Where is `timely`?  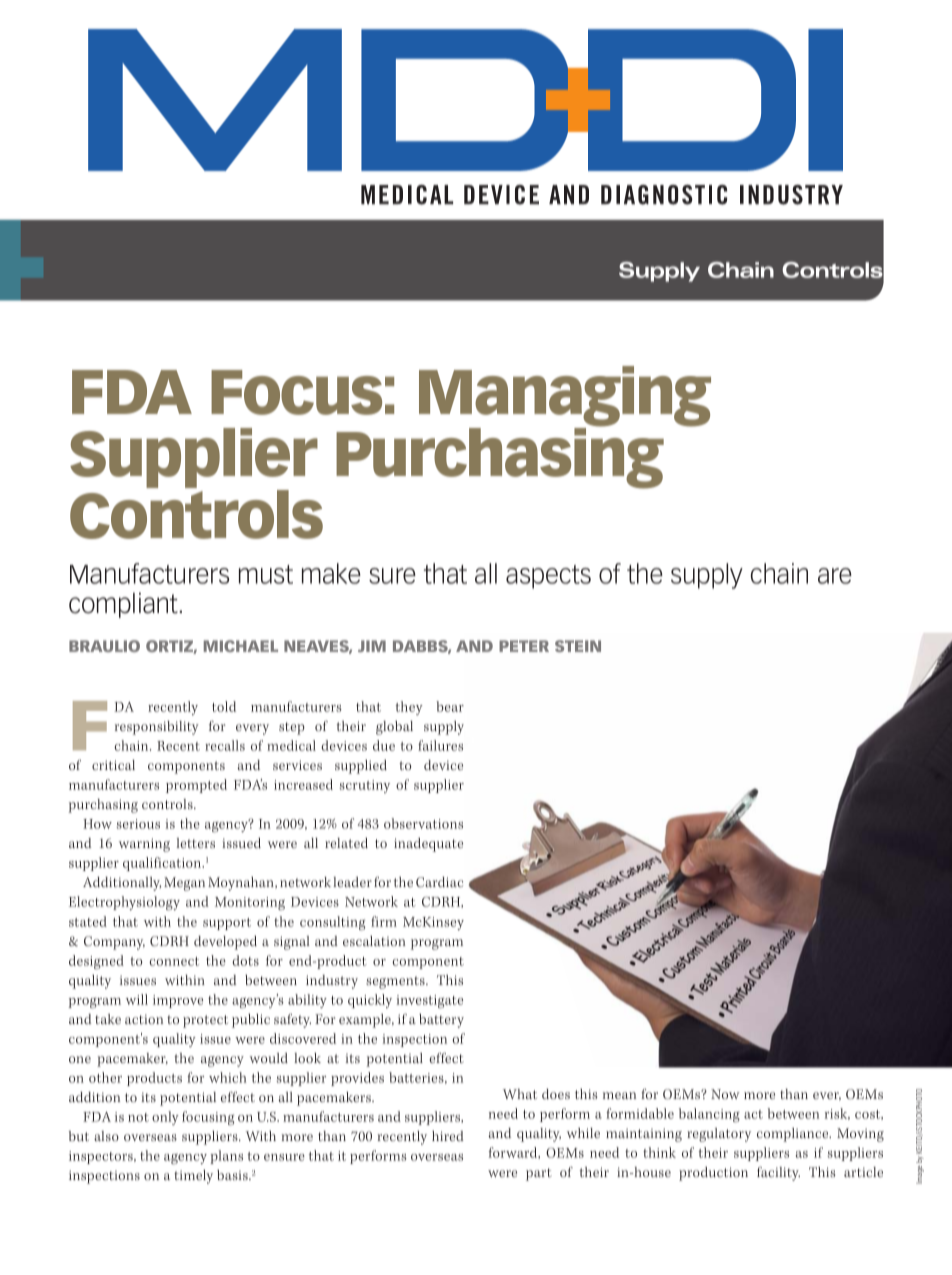 timely is located at coordinates (193, 1177).
